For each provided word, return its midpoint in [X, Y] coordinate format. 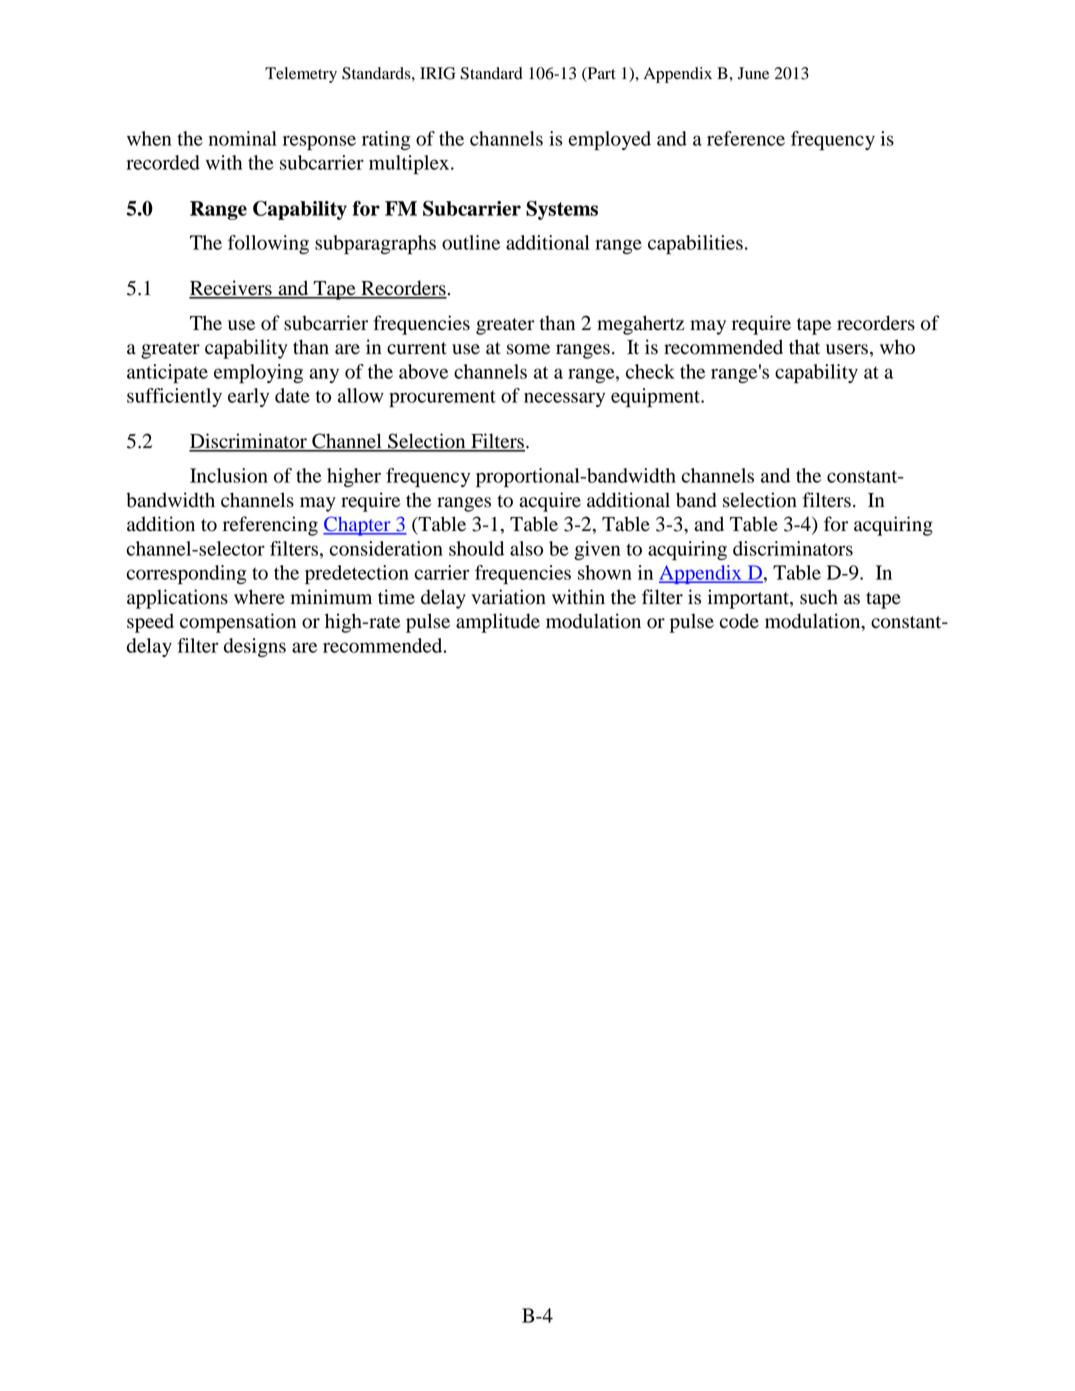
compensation [238, 623]
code [739, 621]
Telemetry [301, 75]
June [753, 73]
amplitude [498, 623]
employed [610, 141]
